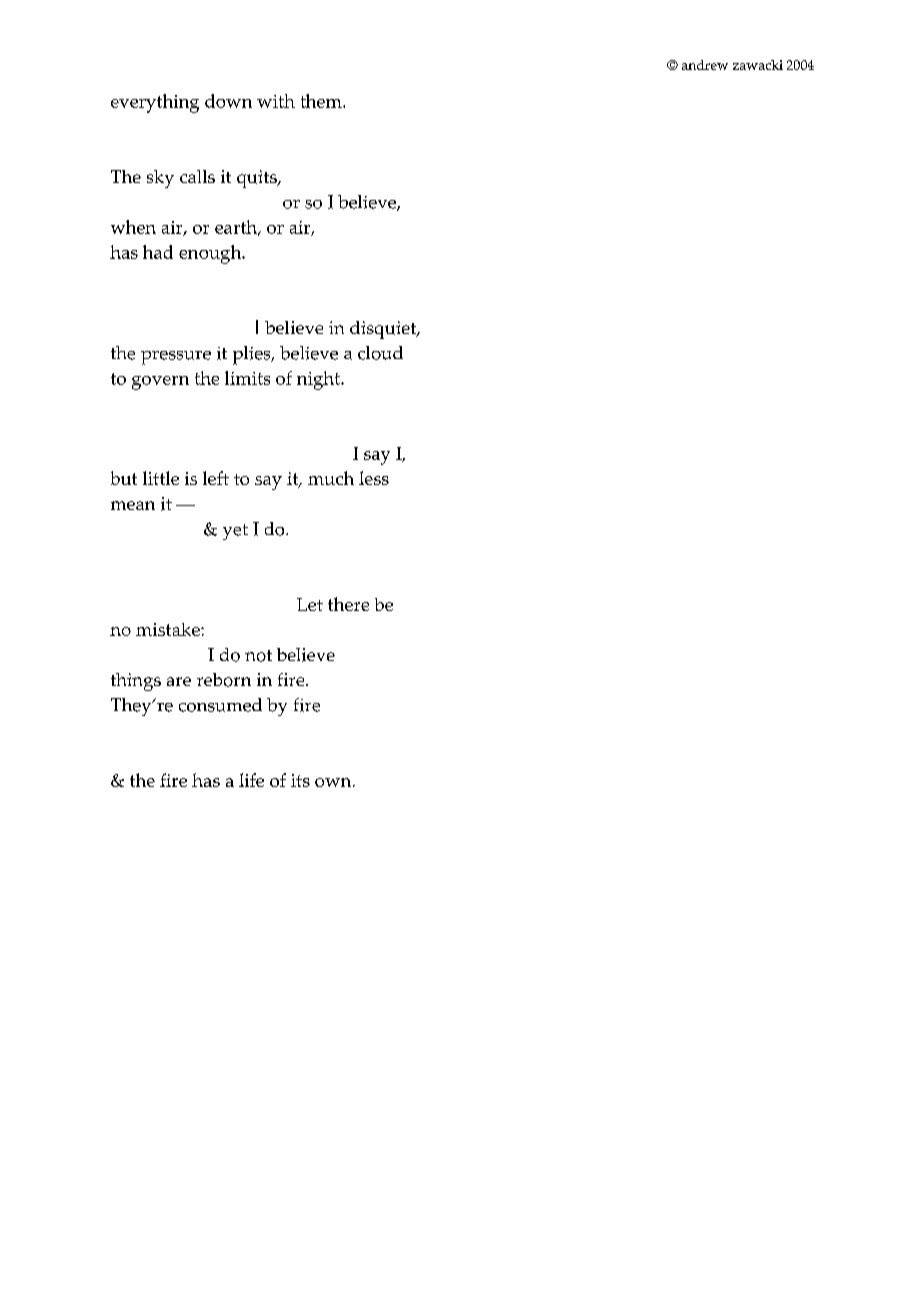 This screenshot has height=1308, width=924. What do you see at coordinates (380, 353) in the screenshot?
I see `cloud` at bounding box center [380, 353].
